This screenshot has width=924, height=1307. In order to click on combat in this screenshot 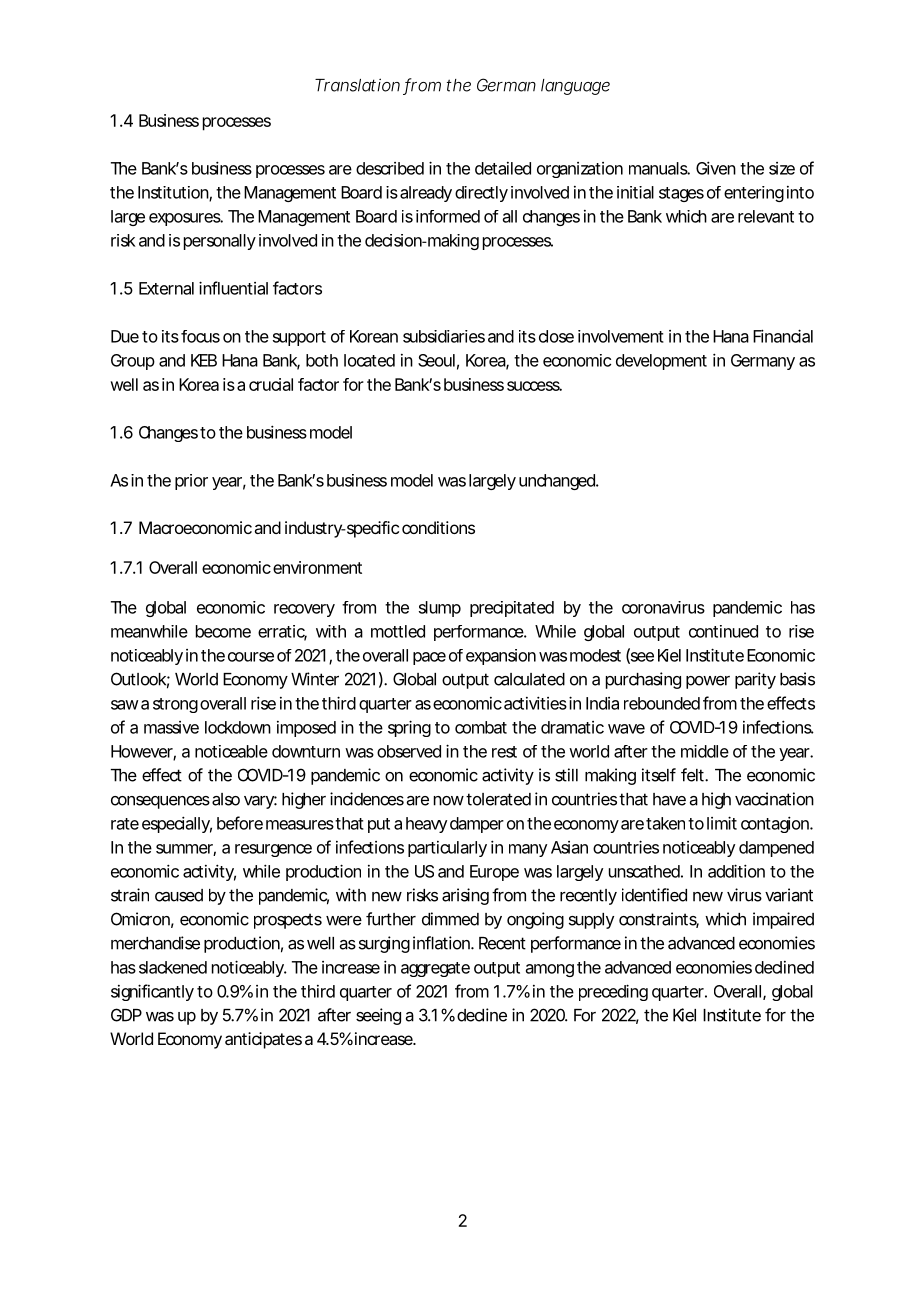, I will do `click(481, 727)`.
